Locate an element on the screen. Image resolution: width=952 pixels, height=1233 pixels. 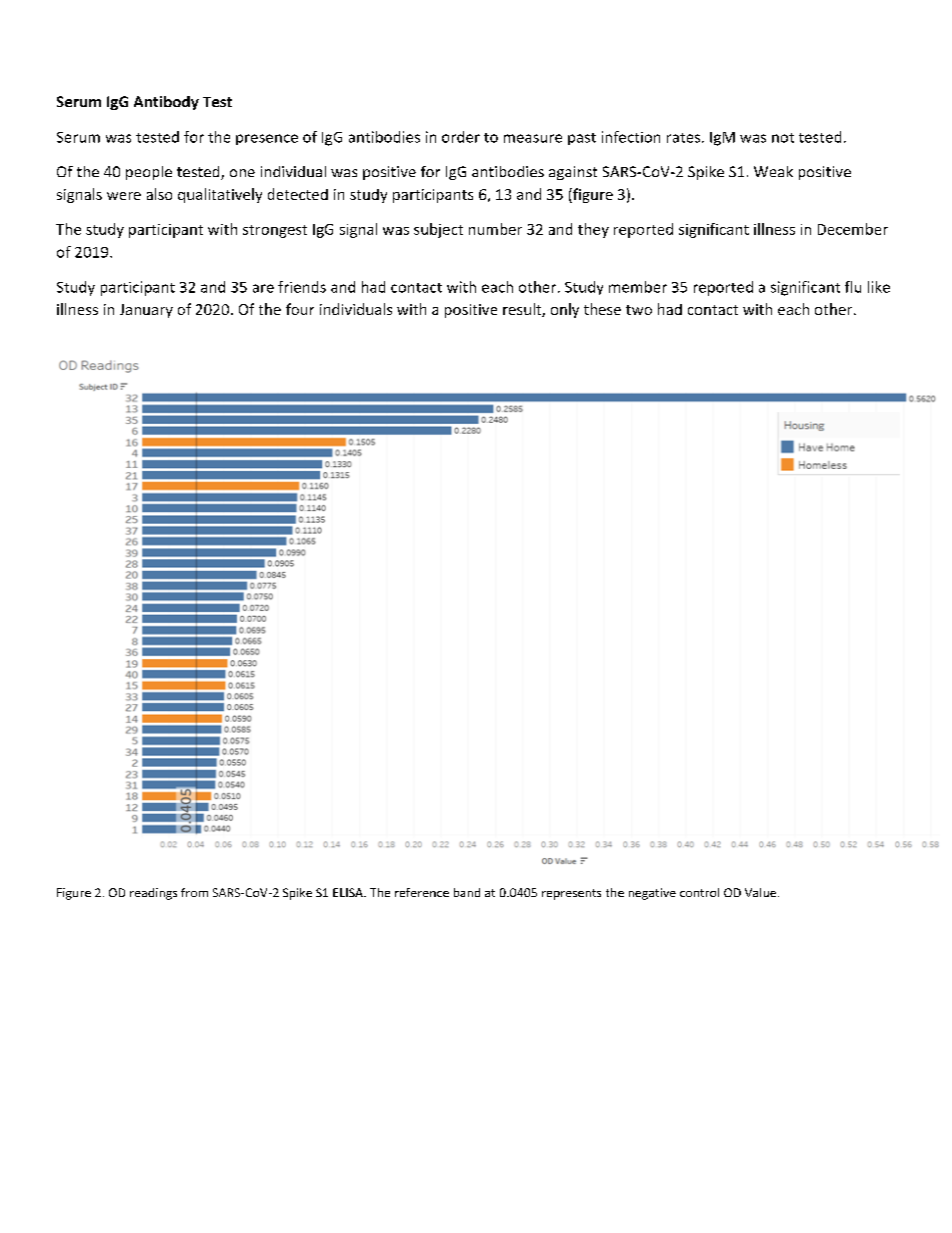
measure is located at coordinates (533, 138).
